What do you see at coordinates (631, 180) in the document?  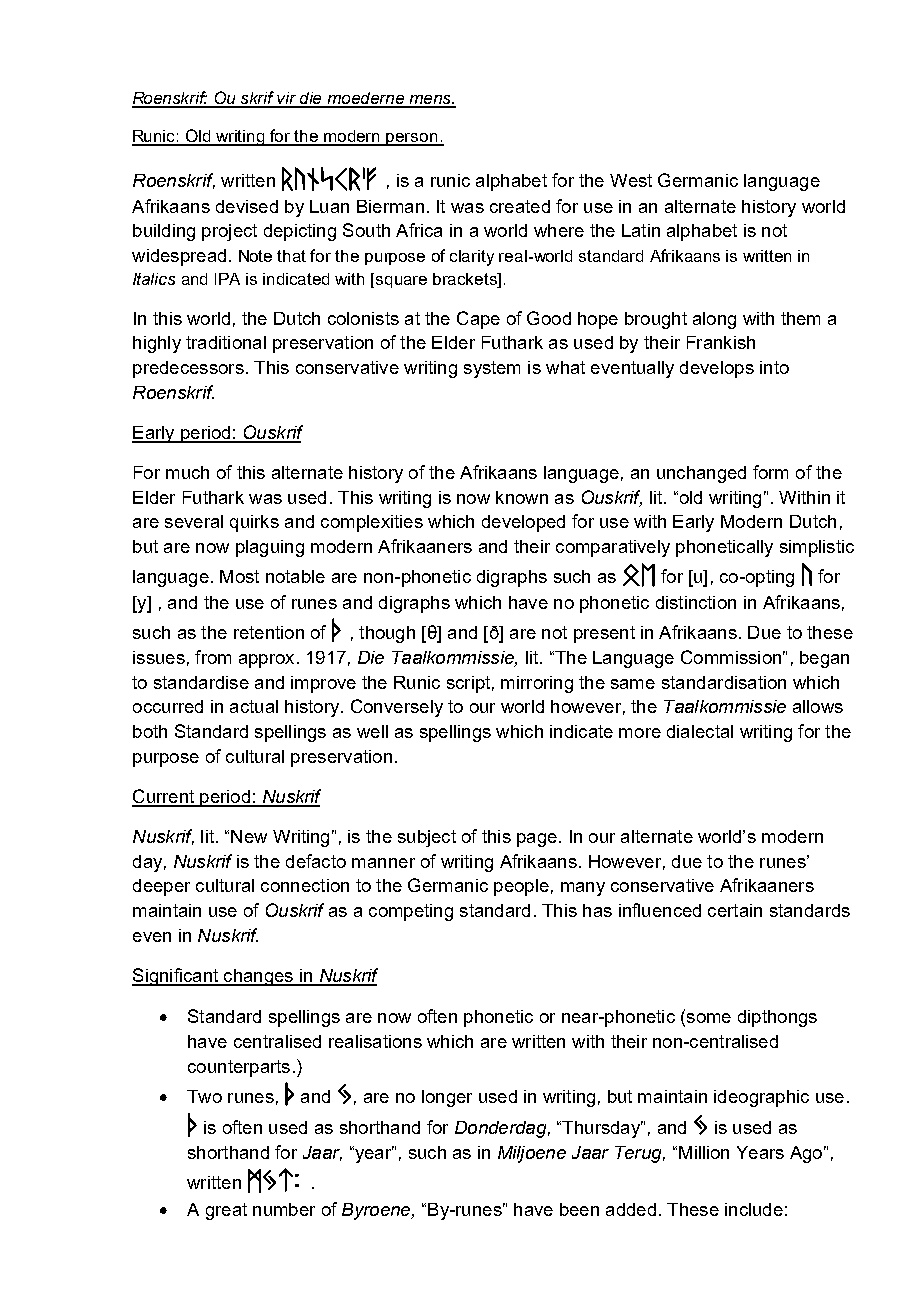 I see `West` at bounding box center [631, 180].
